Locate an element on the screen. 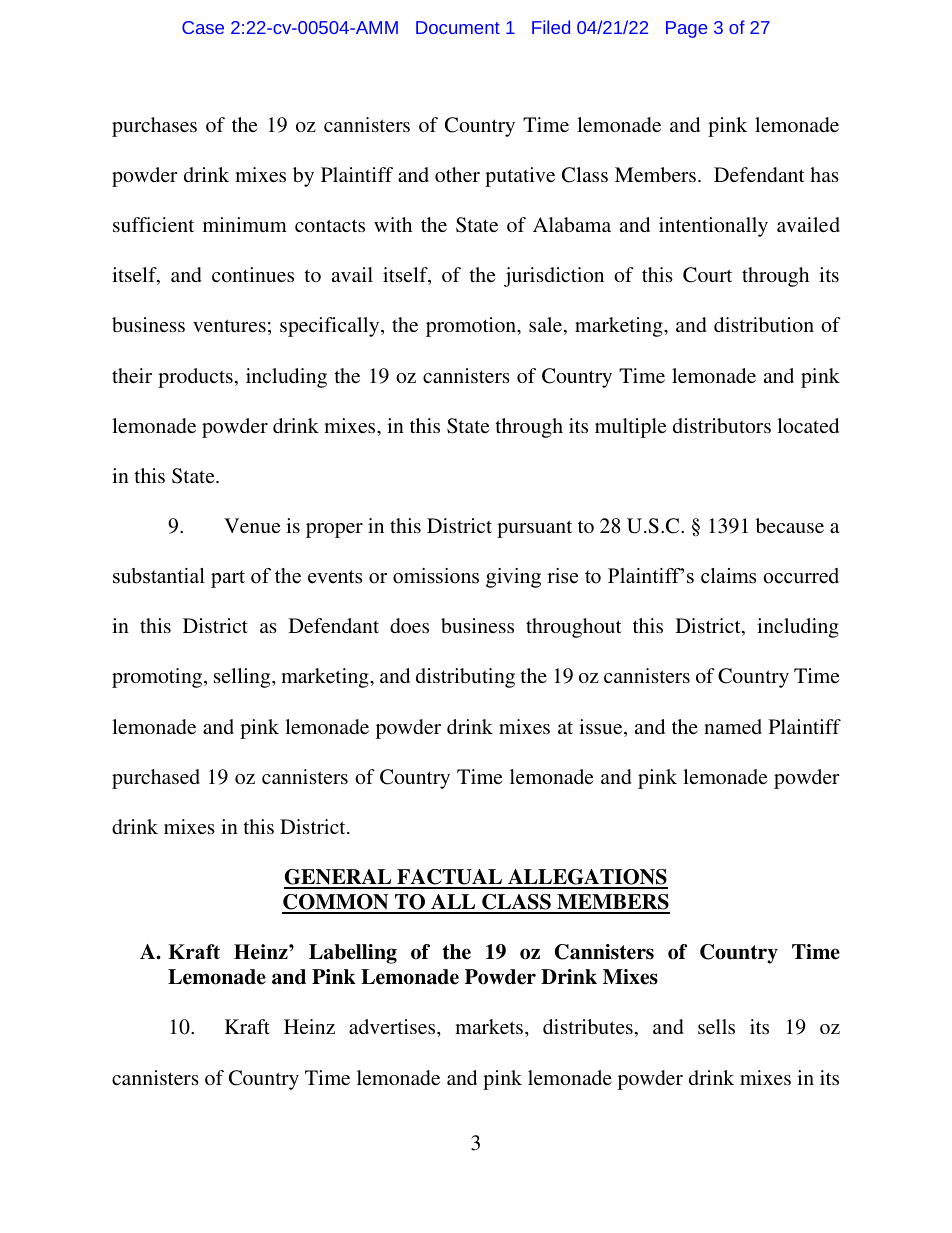 The image size is (952, 1233). selling is located at coordinates (243, 678).
